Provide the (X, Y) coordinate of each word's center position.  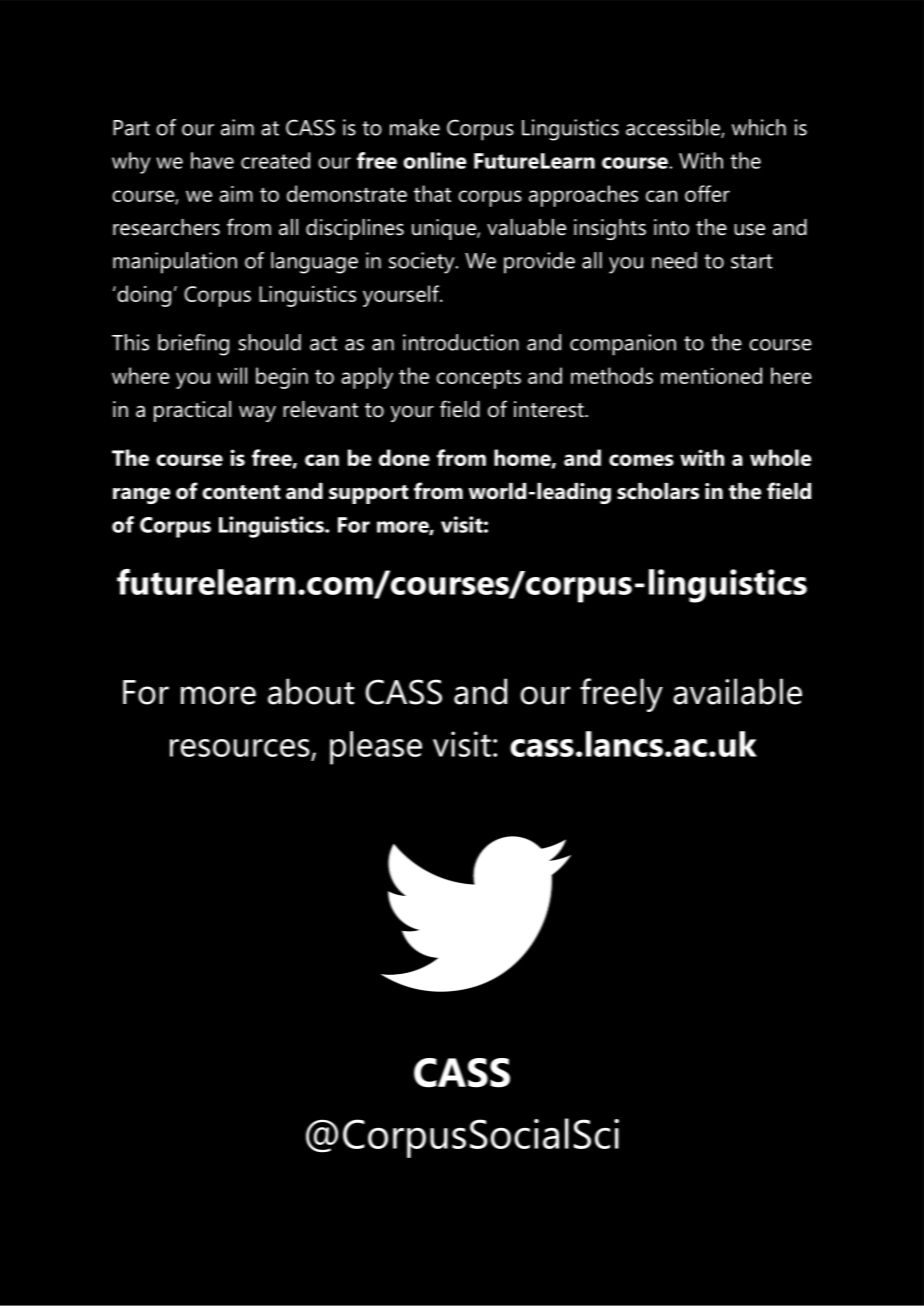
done (404, 457)
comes (641, 460)
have (212, 160)
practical (192, 411)
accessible (674, 128)
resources (240, 748)
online (435, 160)
